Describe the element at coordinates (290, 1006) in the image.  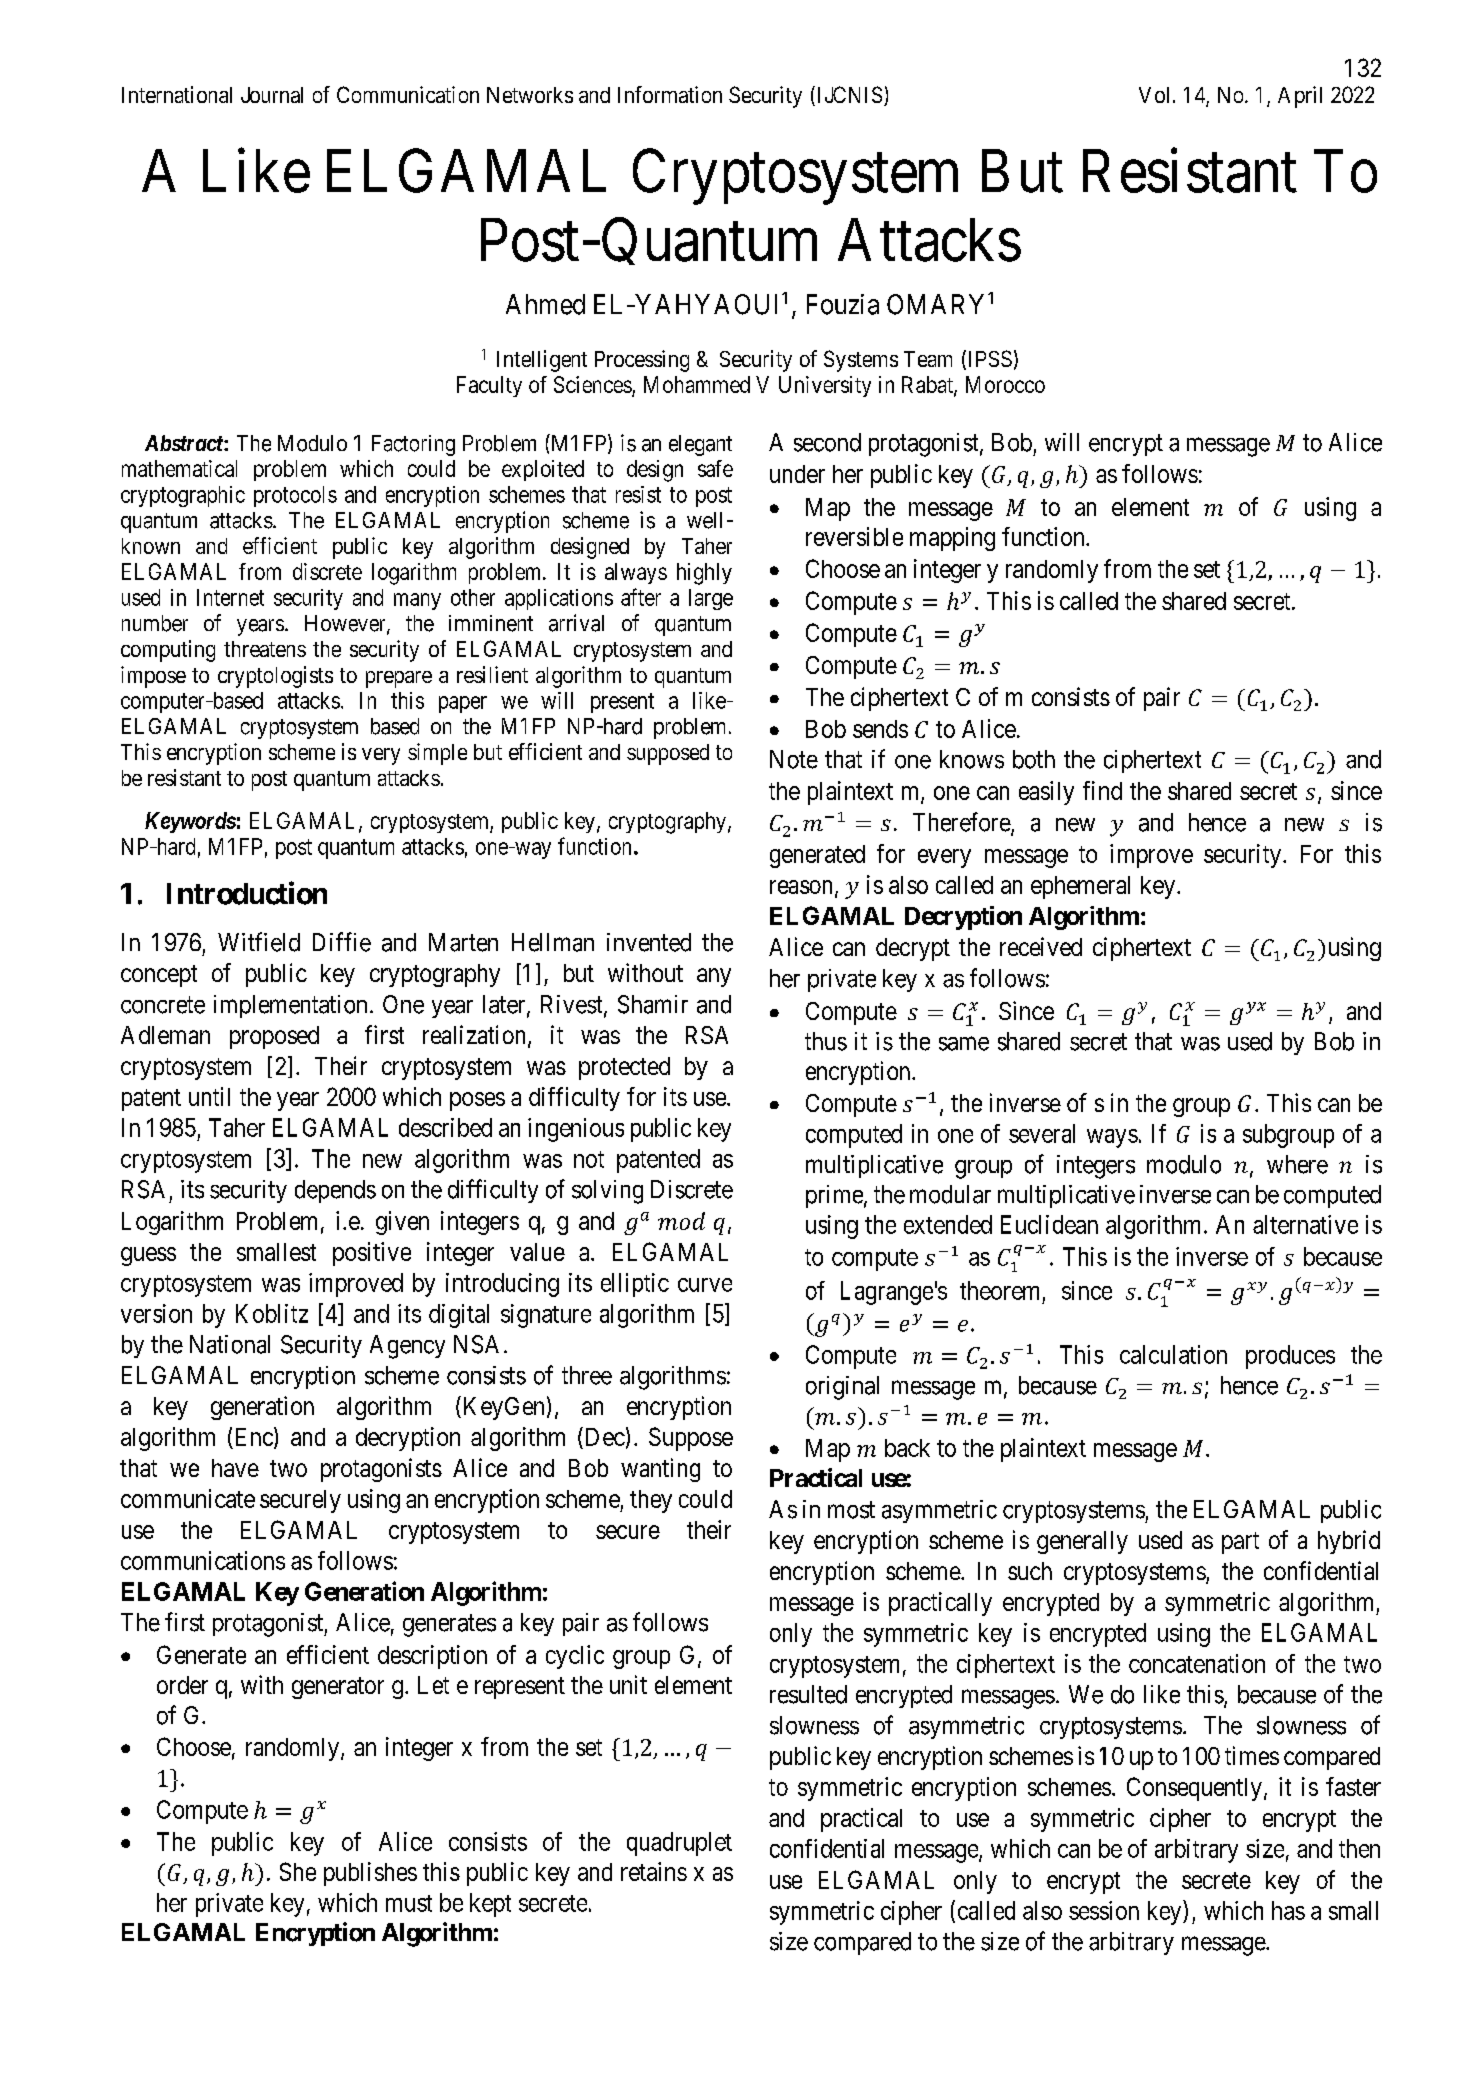
I see `implementation` at that location.
